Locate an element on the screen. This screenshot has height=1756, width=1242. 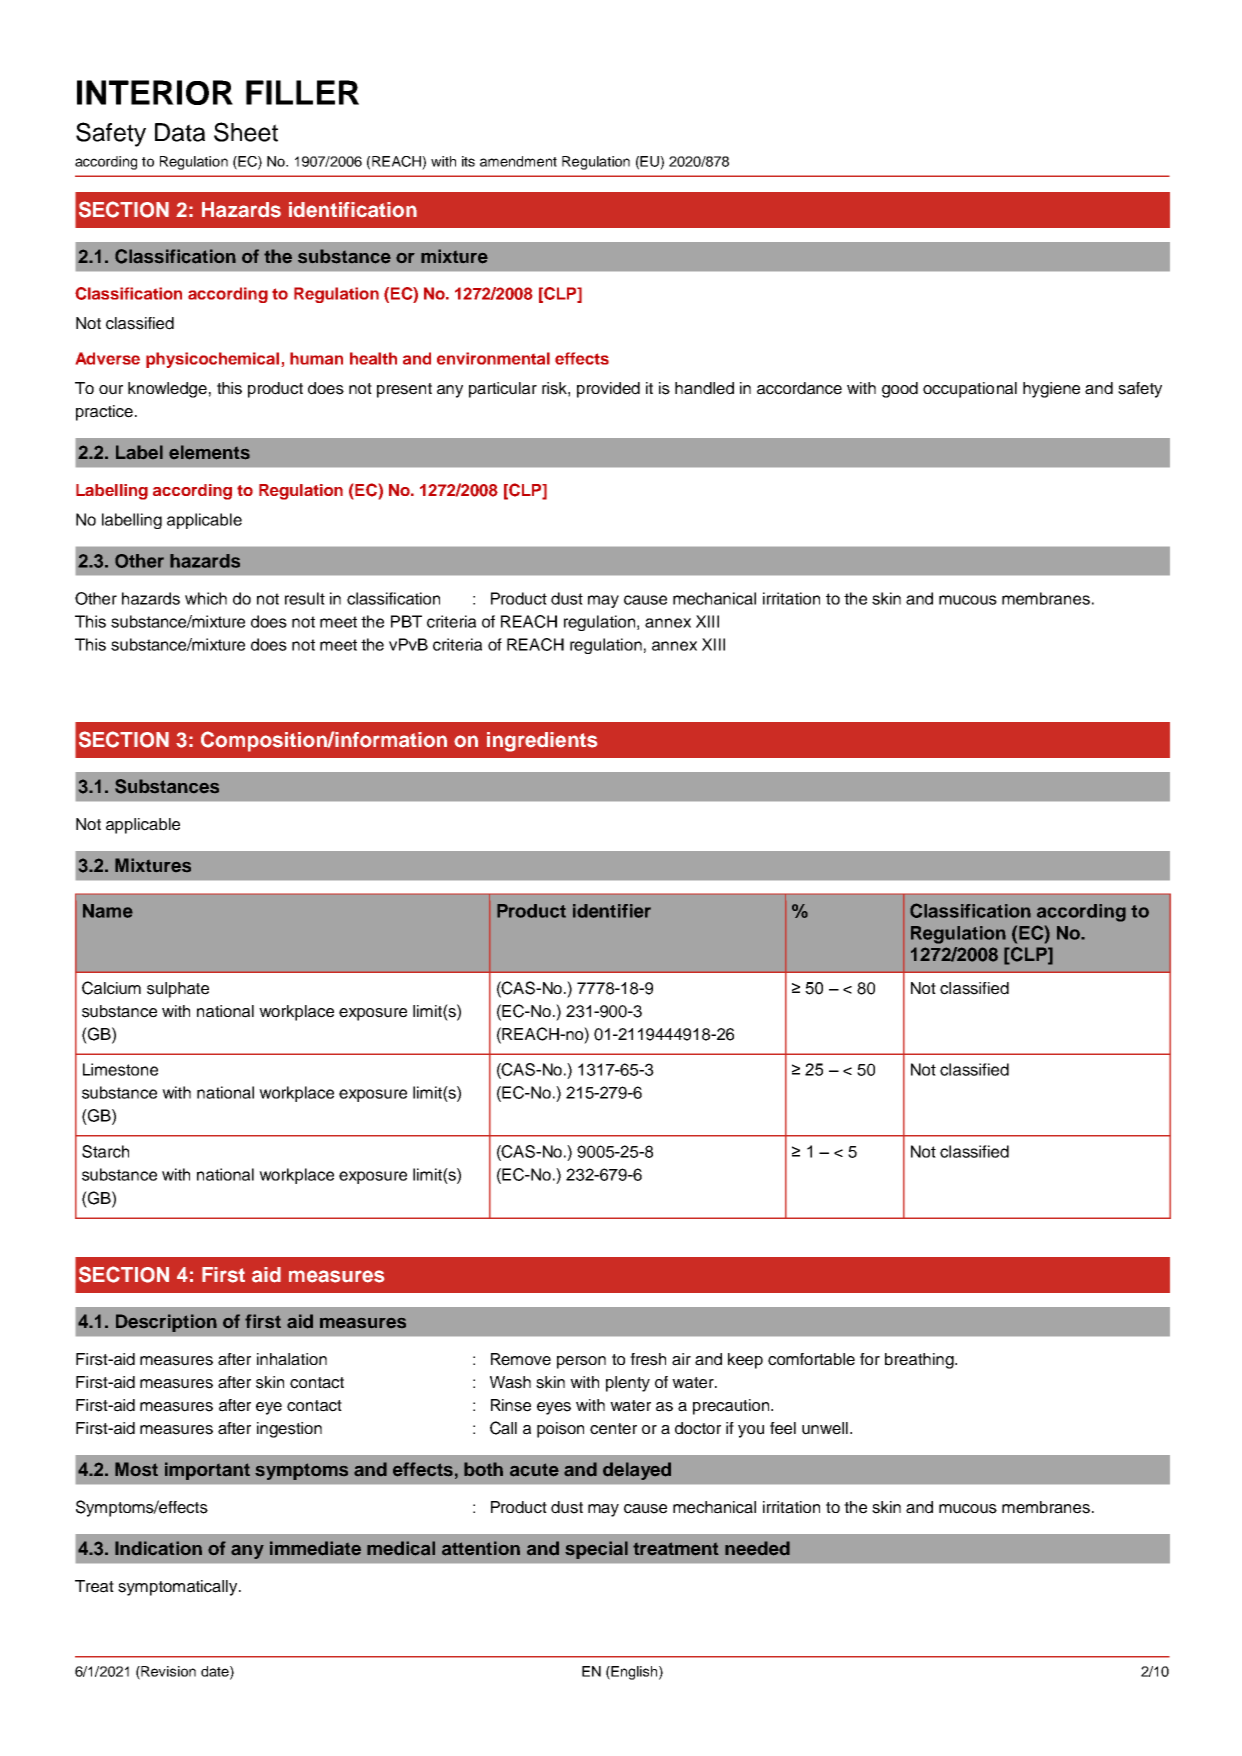
Sheet is located at coordinates (246, 132).
